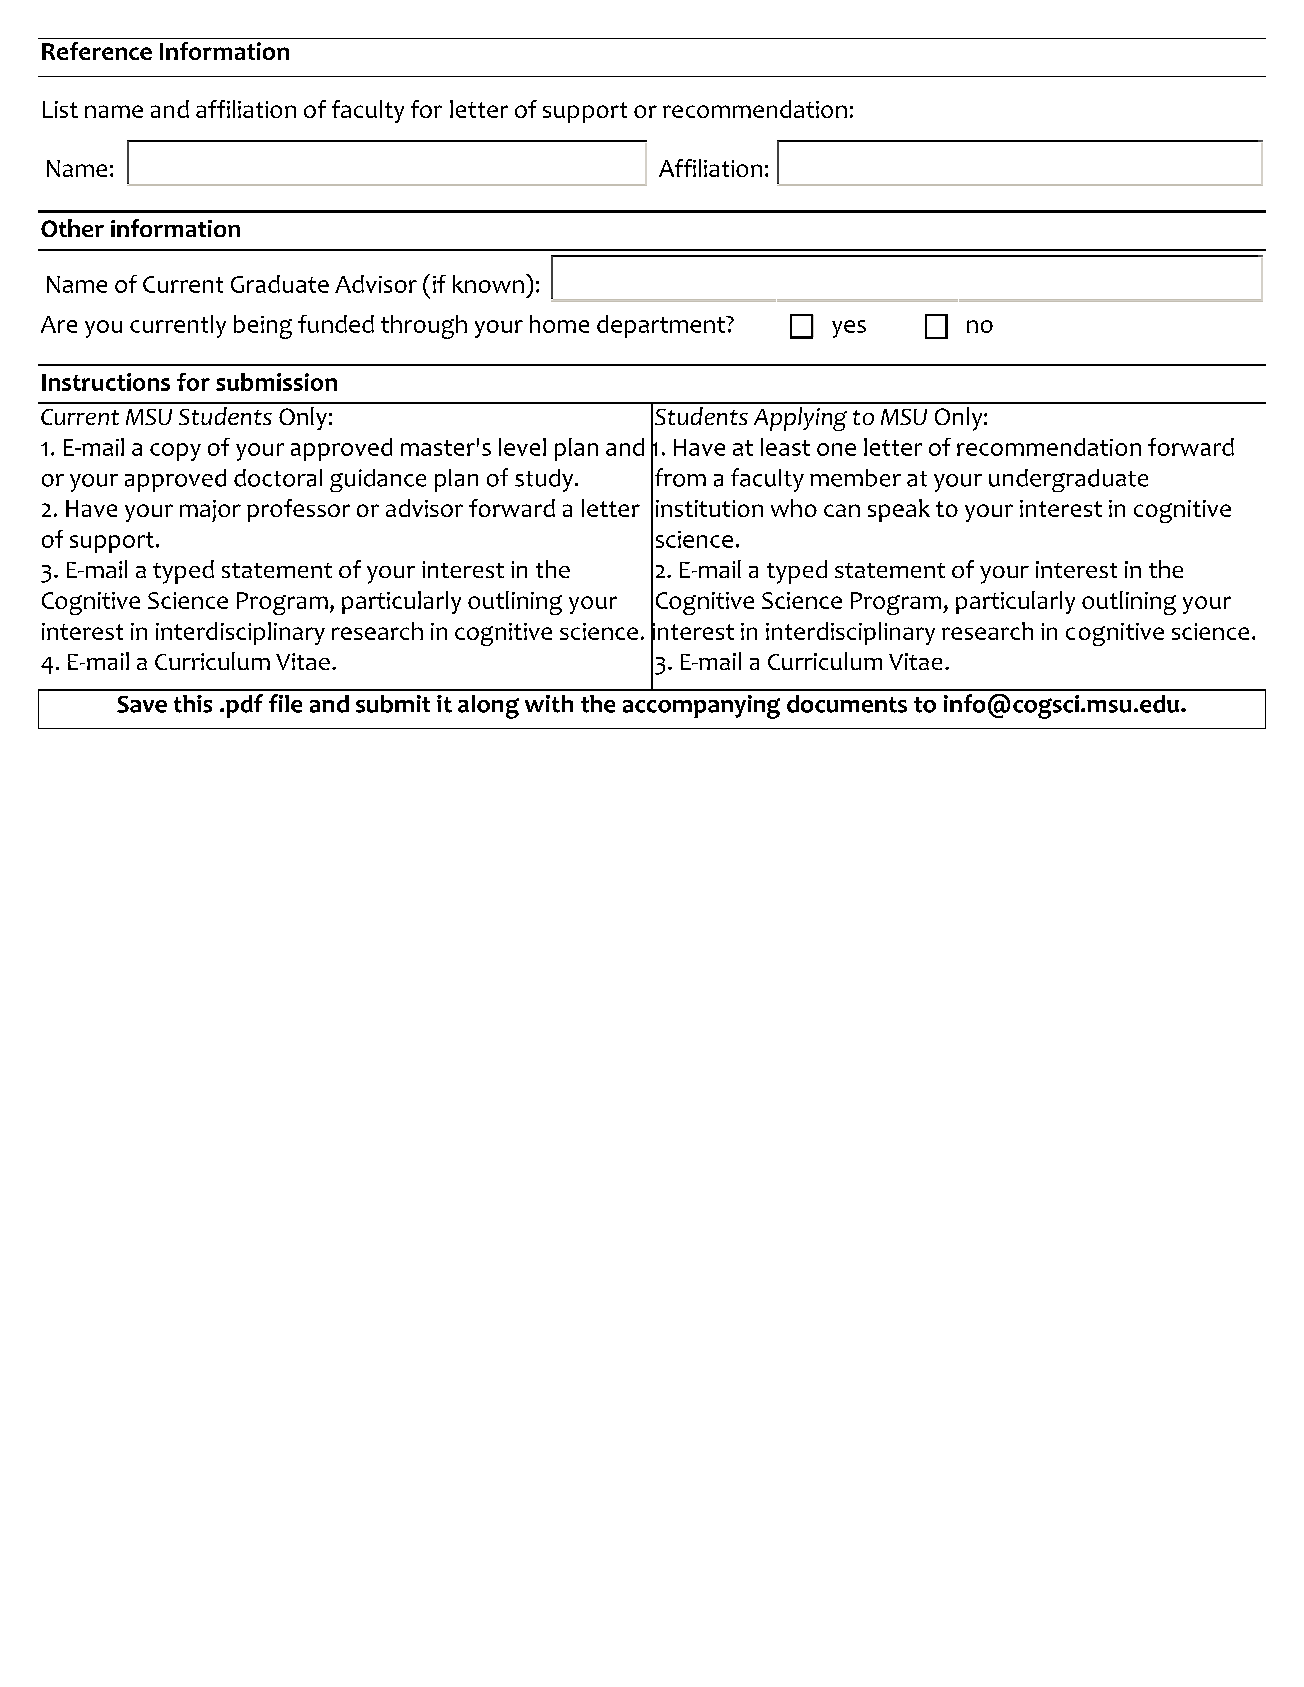 Image resolution: width=1304 pixels, height=1687 pixels. What do you see at coordinates (849, 329) in the image?
I see `yes` at bounding box center [849, 329].
